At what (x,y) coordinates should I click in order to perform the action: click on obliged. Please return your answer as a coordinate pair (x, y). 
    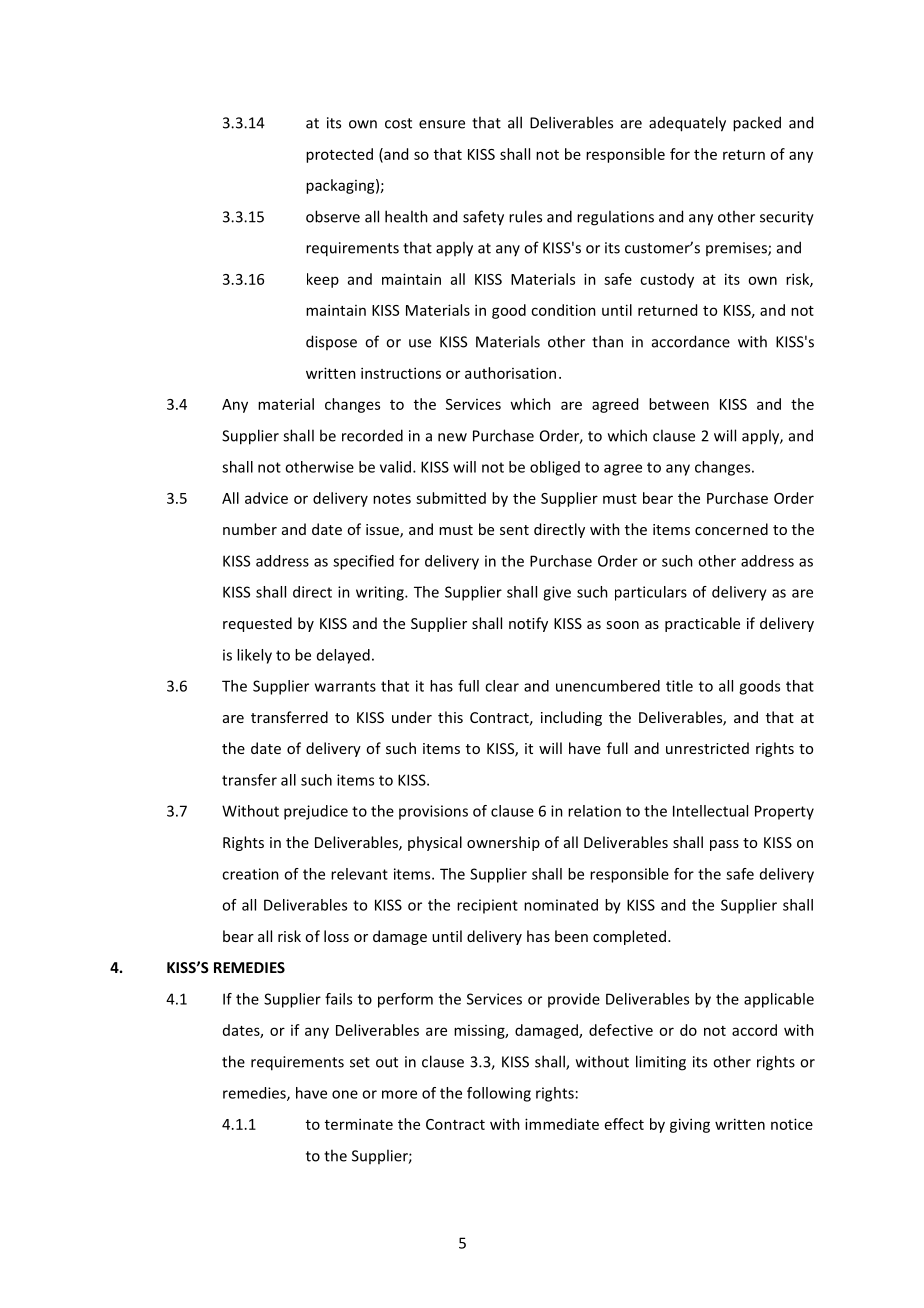
    Looking at the image, I should click on (555, 468).
